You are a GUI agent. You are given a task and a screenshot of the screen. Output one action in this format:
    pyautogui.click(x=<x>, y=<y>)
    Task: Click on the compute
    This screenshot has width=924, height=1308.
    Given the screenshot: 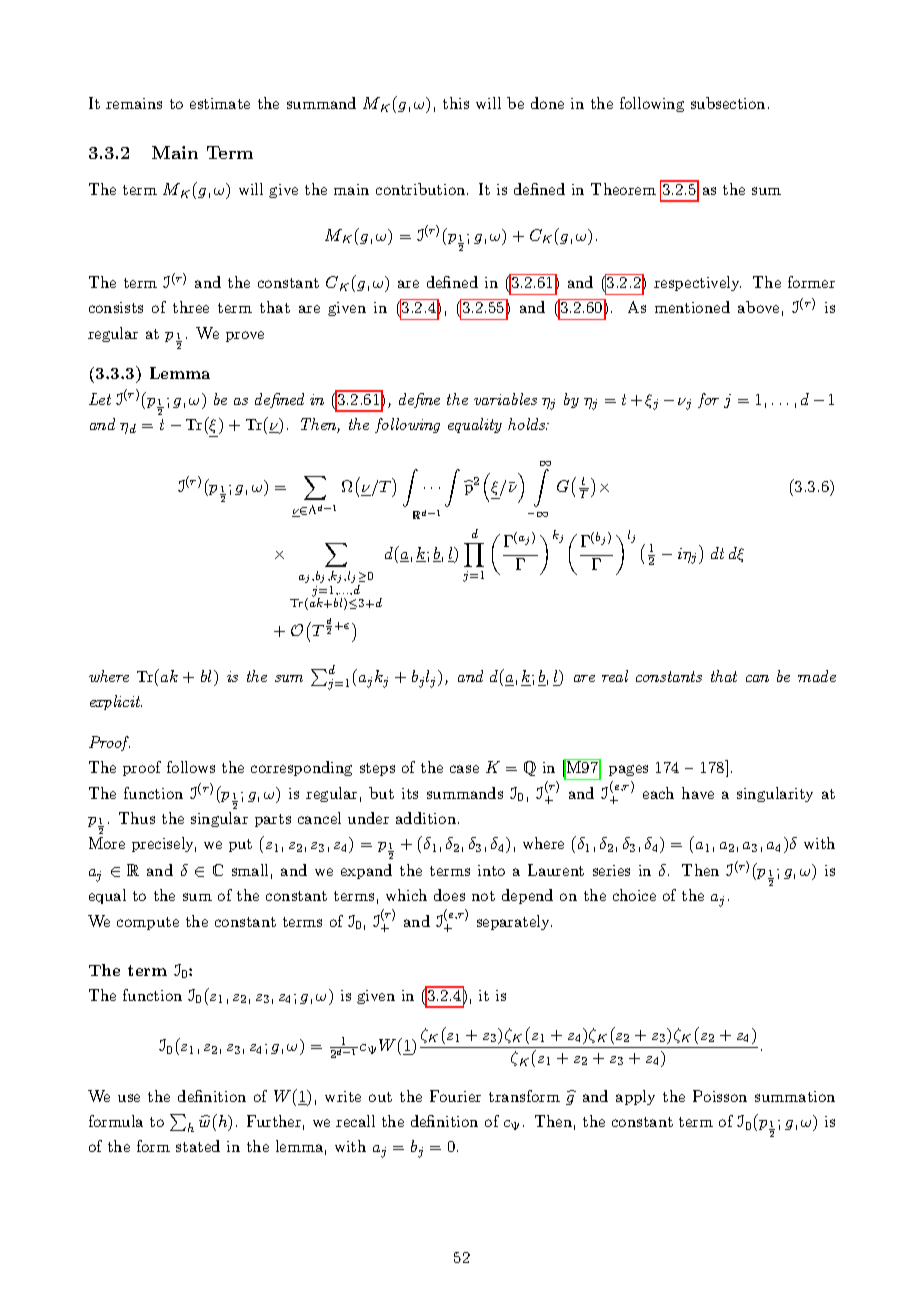 What is the action you would take?
    pyautogui.click(x=148, y=923)
